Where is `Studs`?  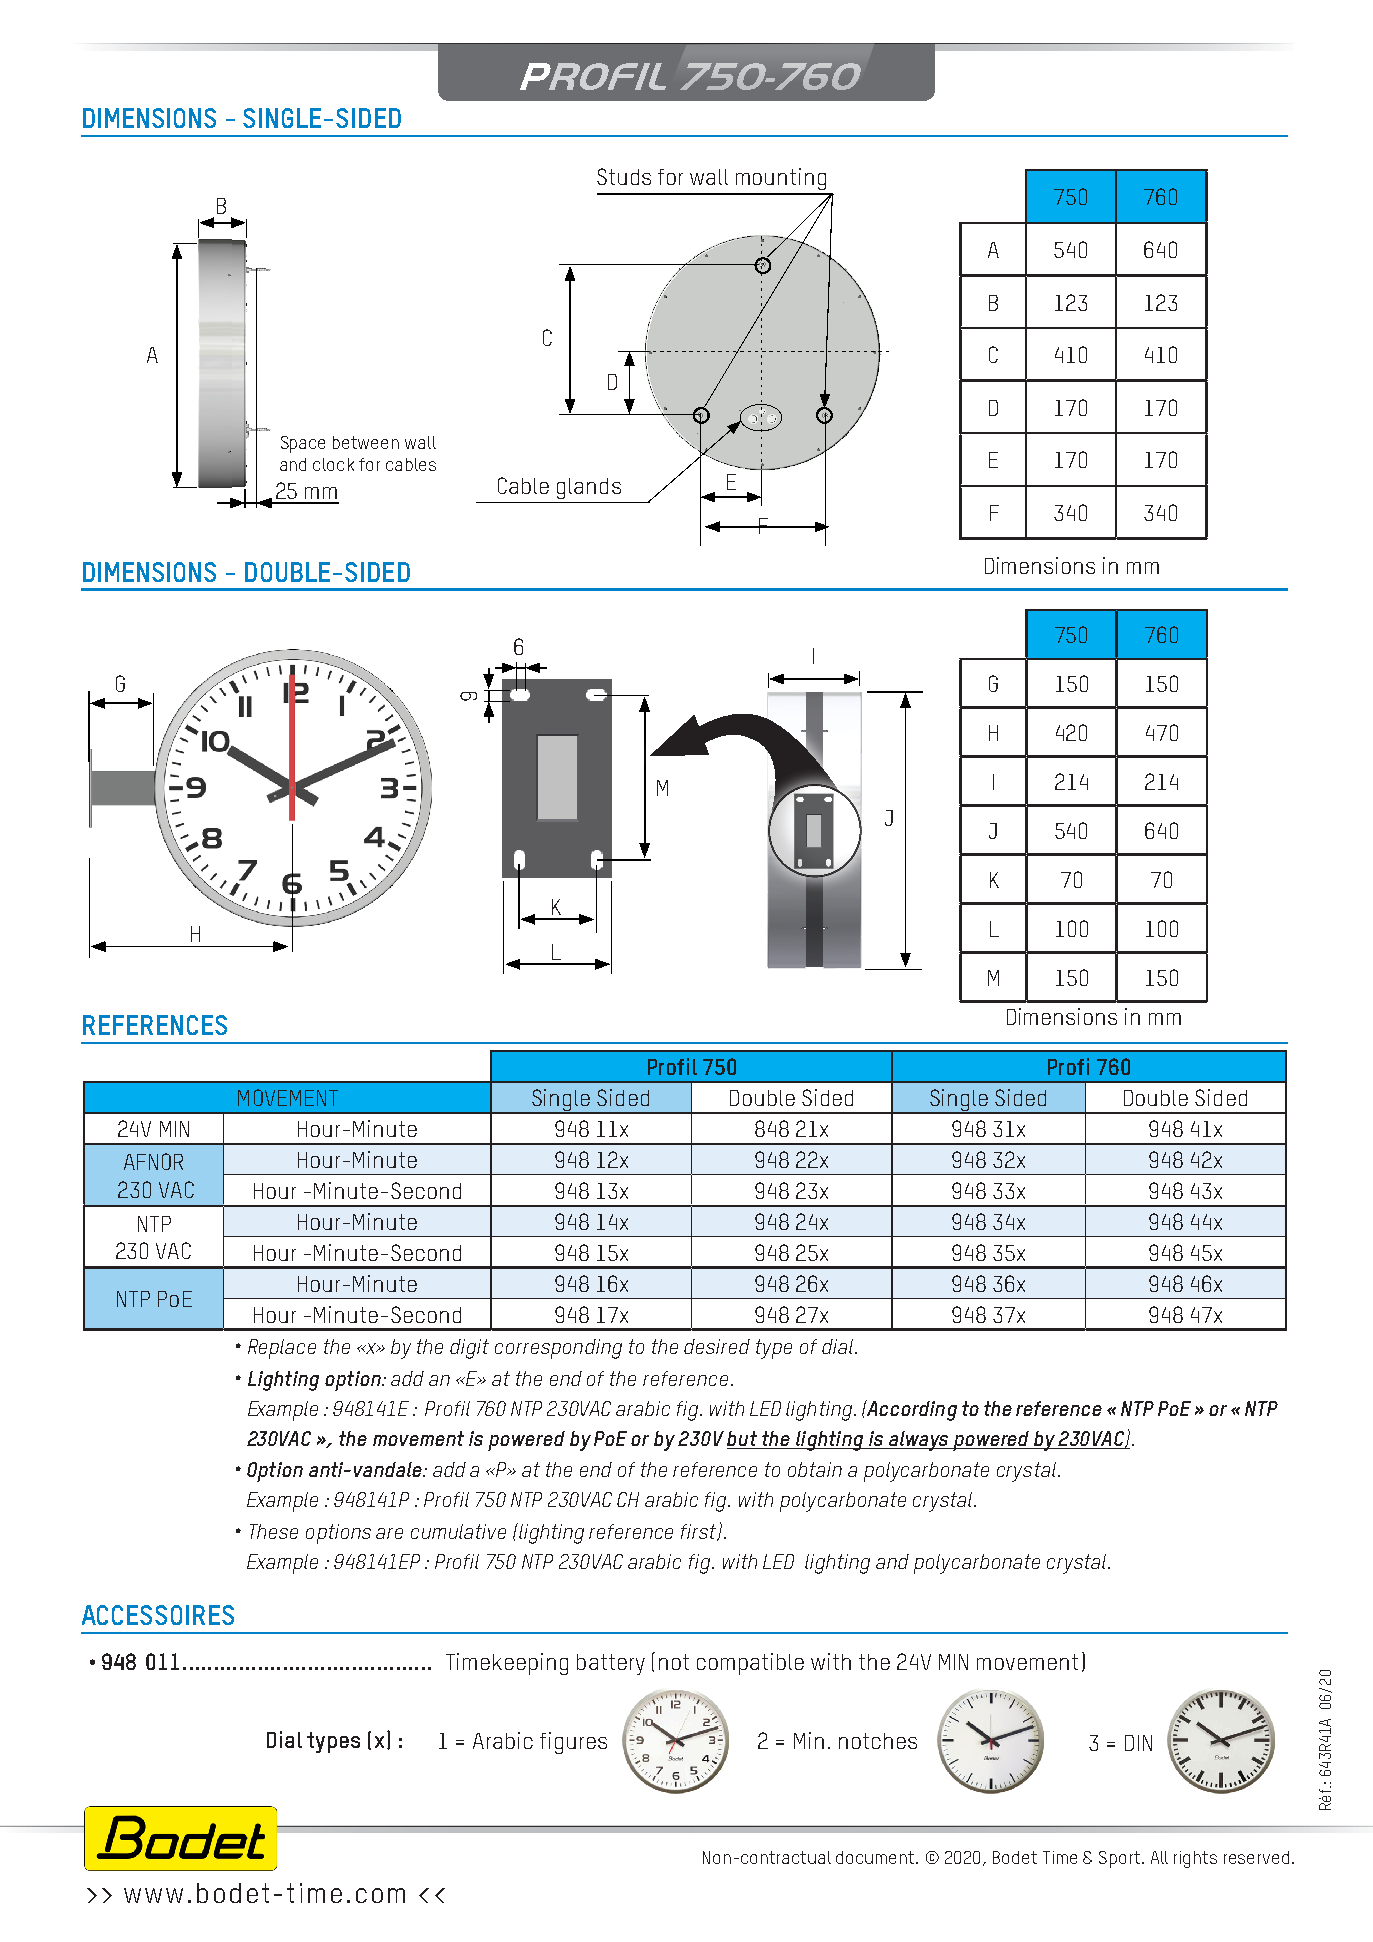 Studs is located at coordinates (624, 176).
